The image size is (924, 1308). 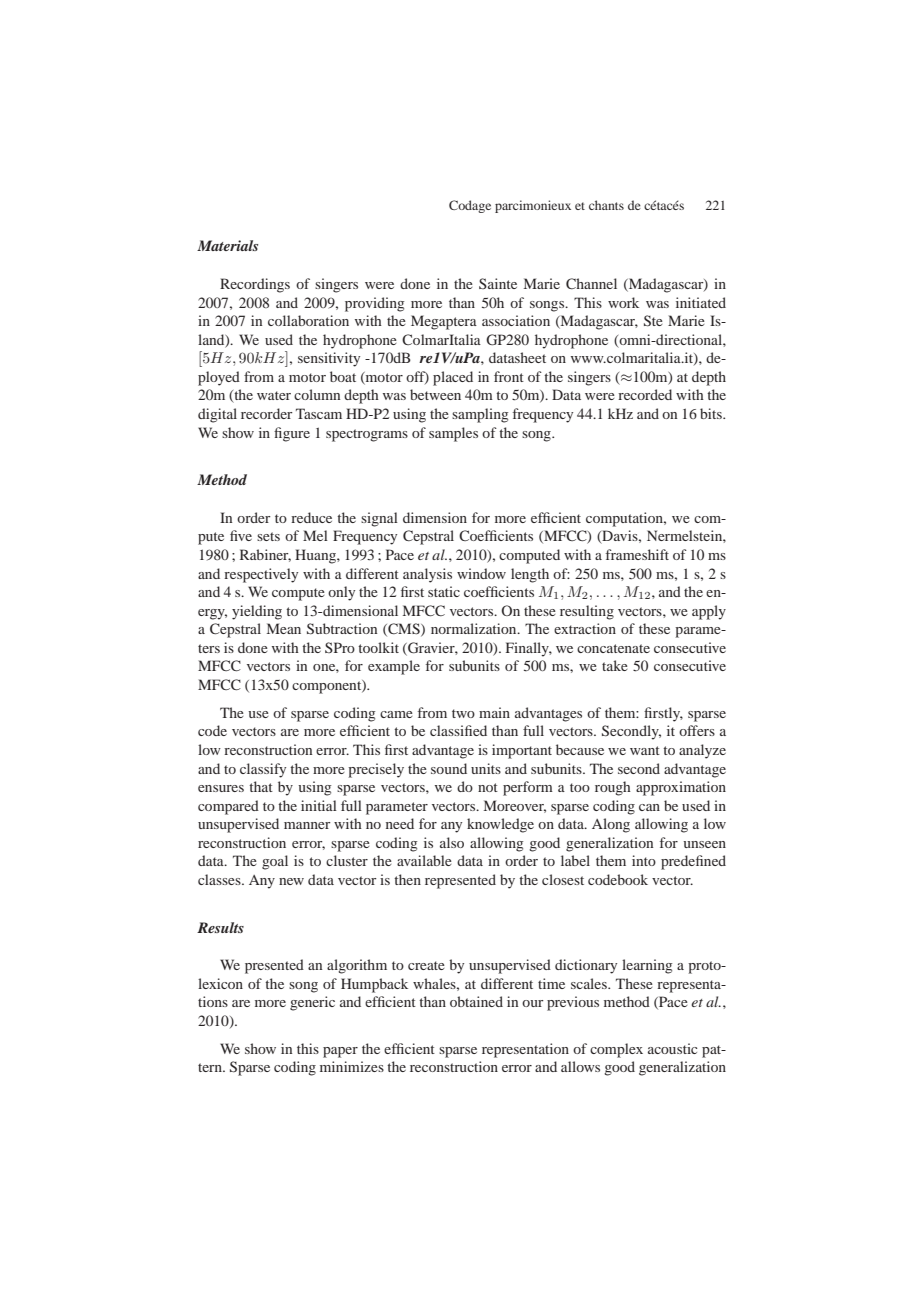 I want to click on concatenate, so click(x=613, y=648).
